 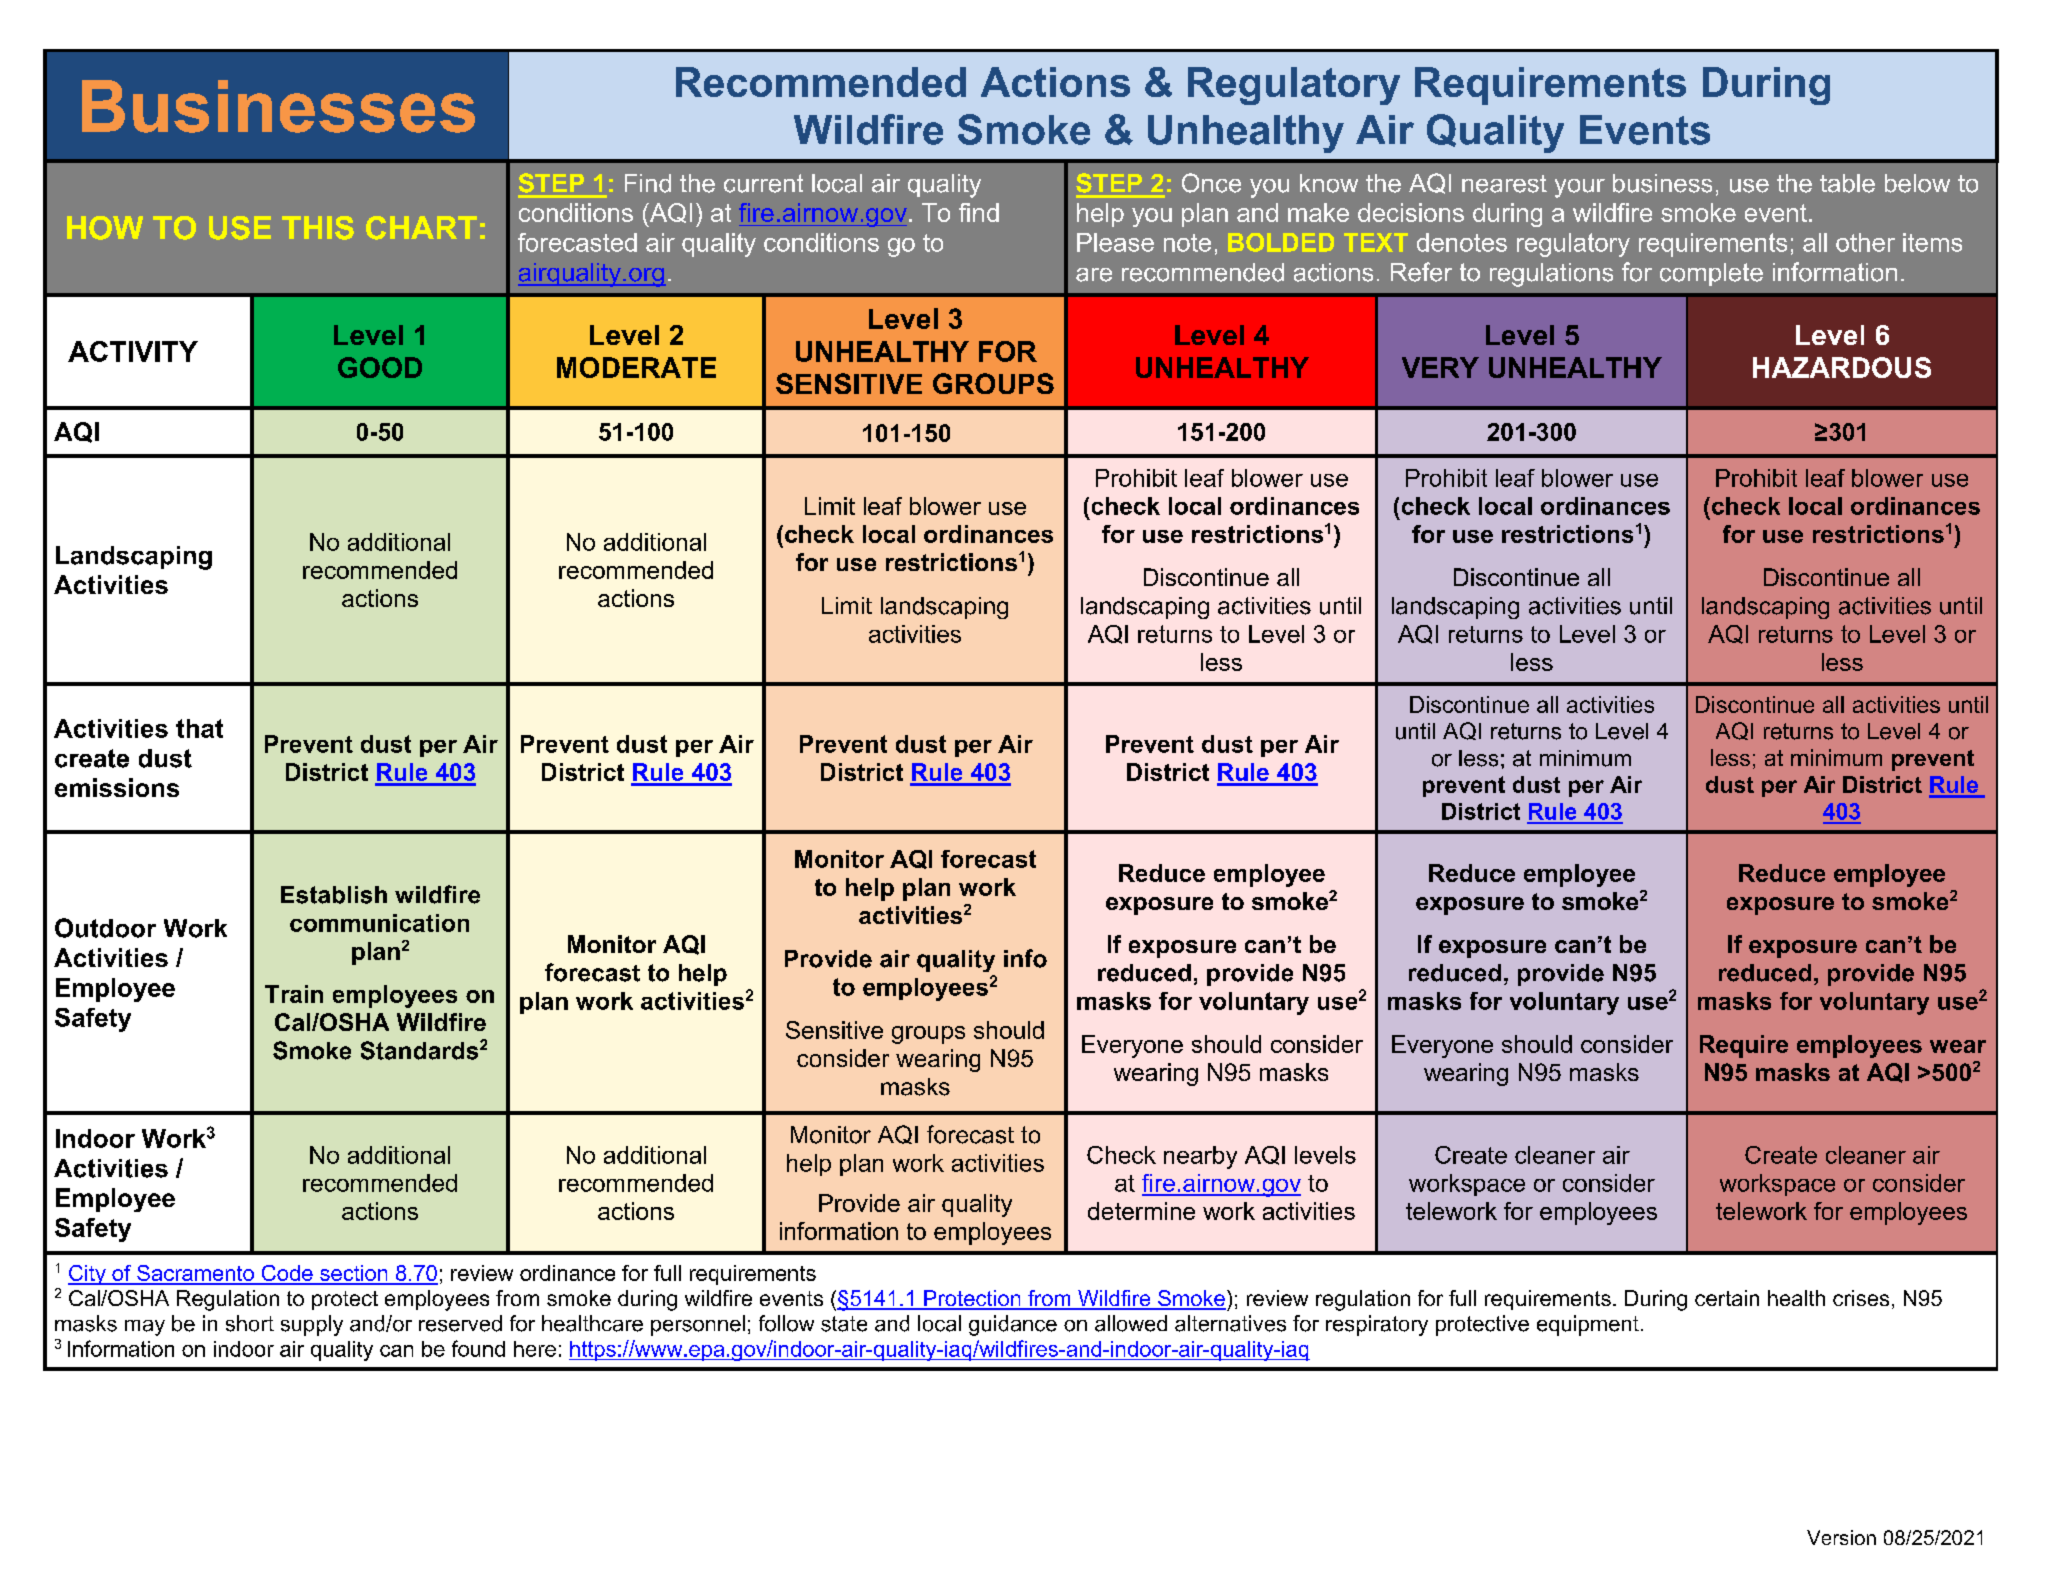 I want to click on Train, so click(x=294, y=994).
